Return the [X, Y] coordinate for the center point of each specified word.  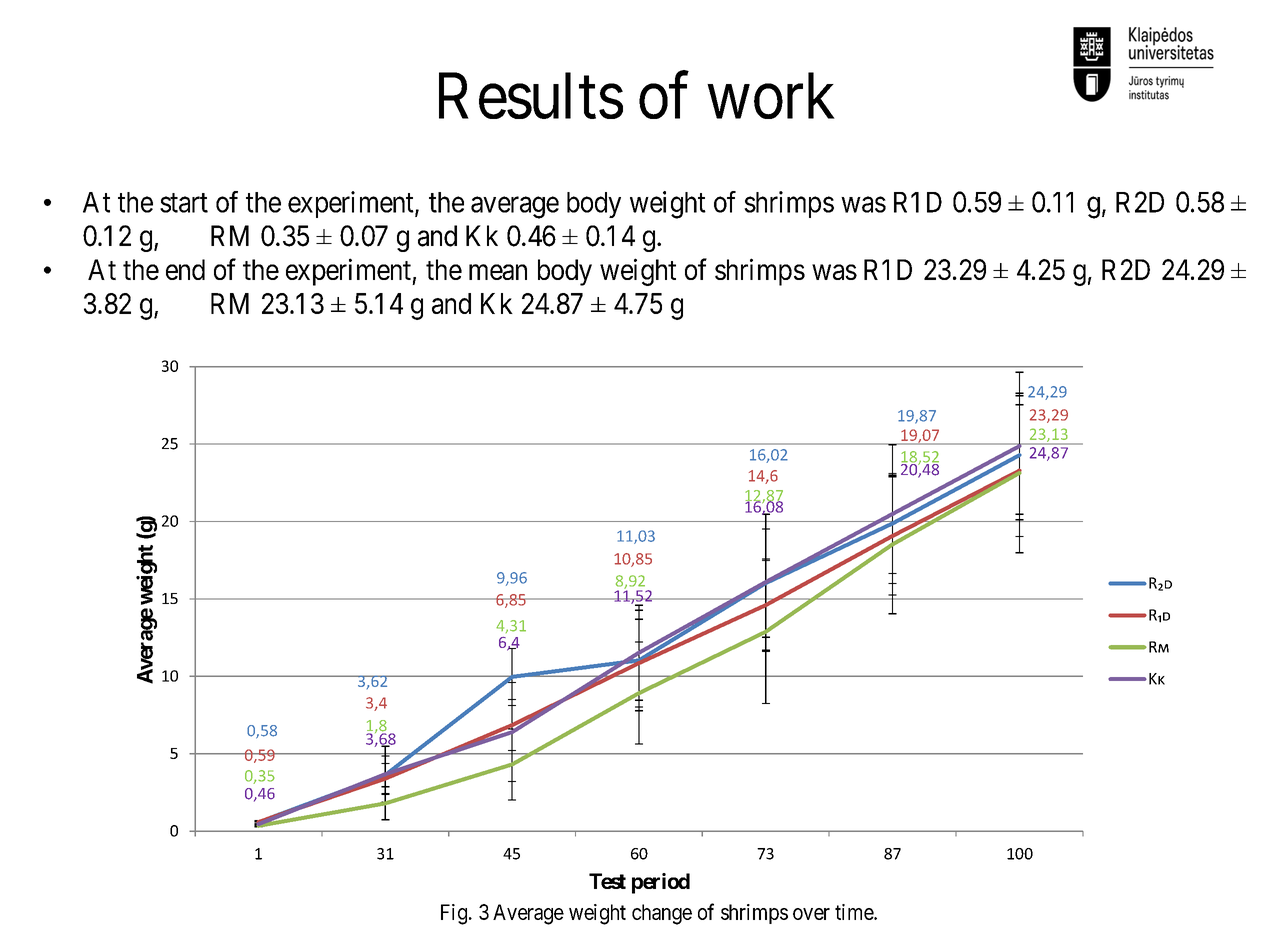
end [185, 269]
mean [498, 272]
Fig [454, 914]
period [661, 883]
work [771, 96]
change [662, 914]
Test [607, 881]
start [184, 203]
